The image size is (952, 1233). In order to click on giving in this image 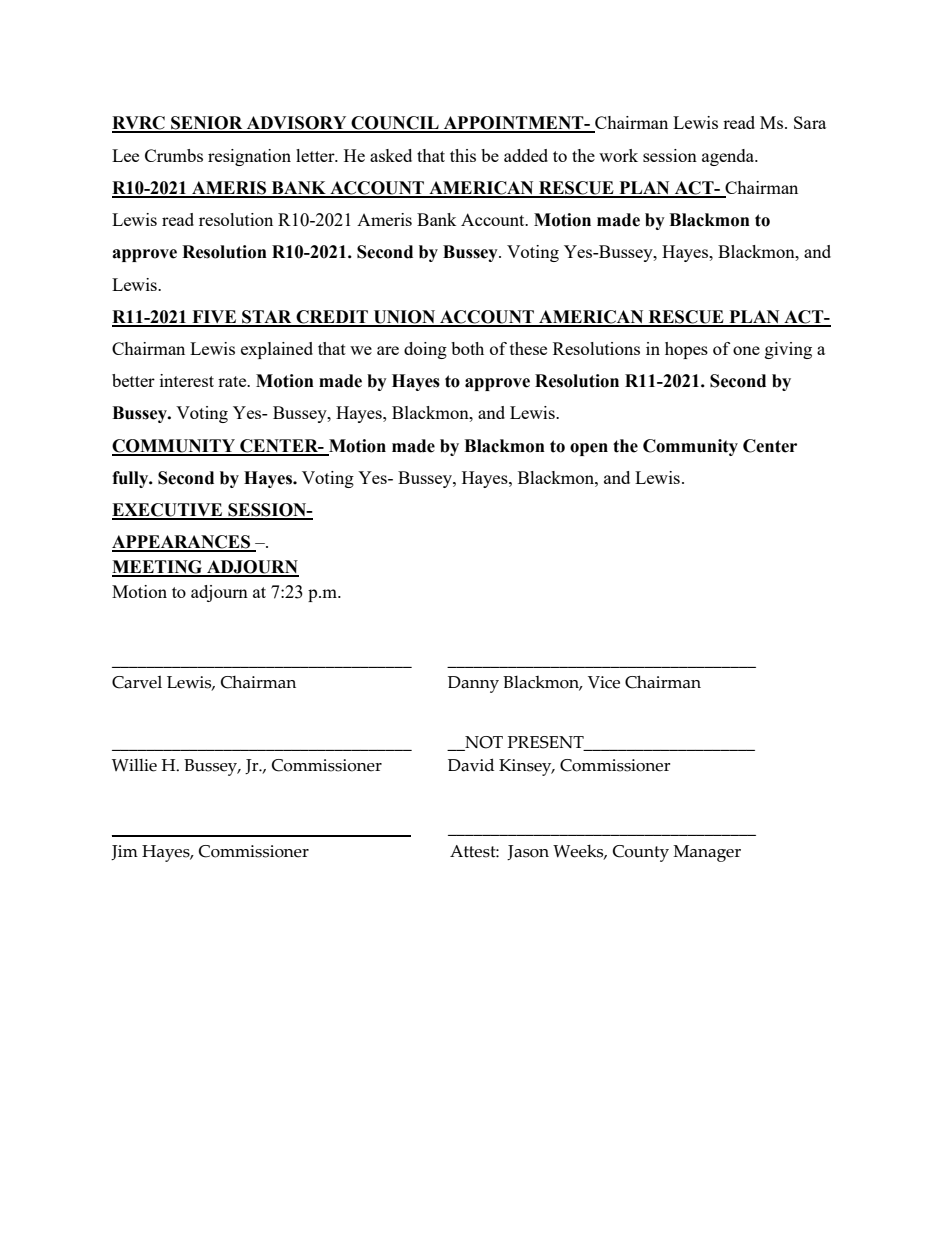, I will do `click(788, 350)`.
